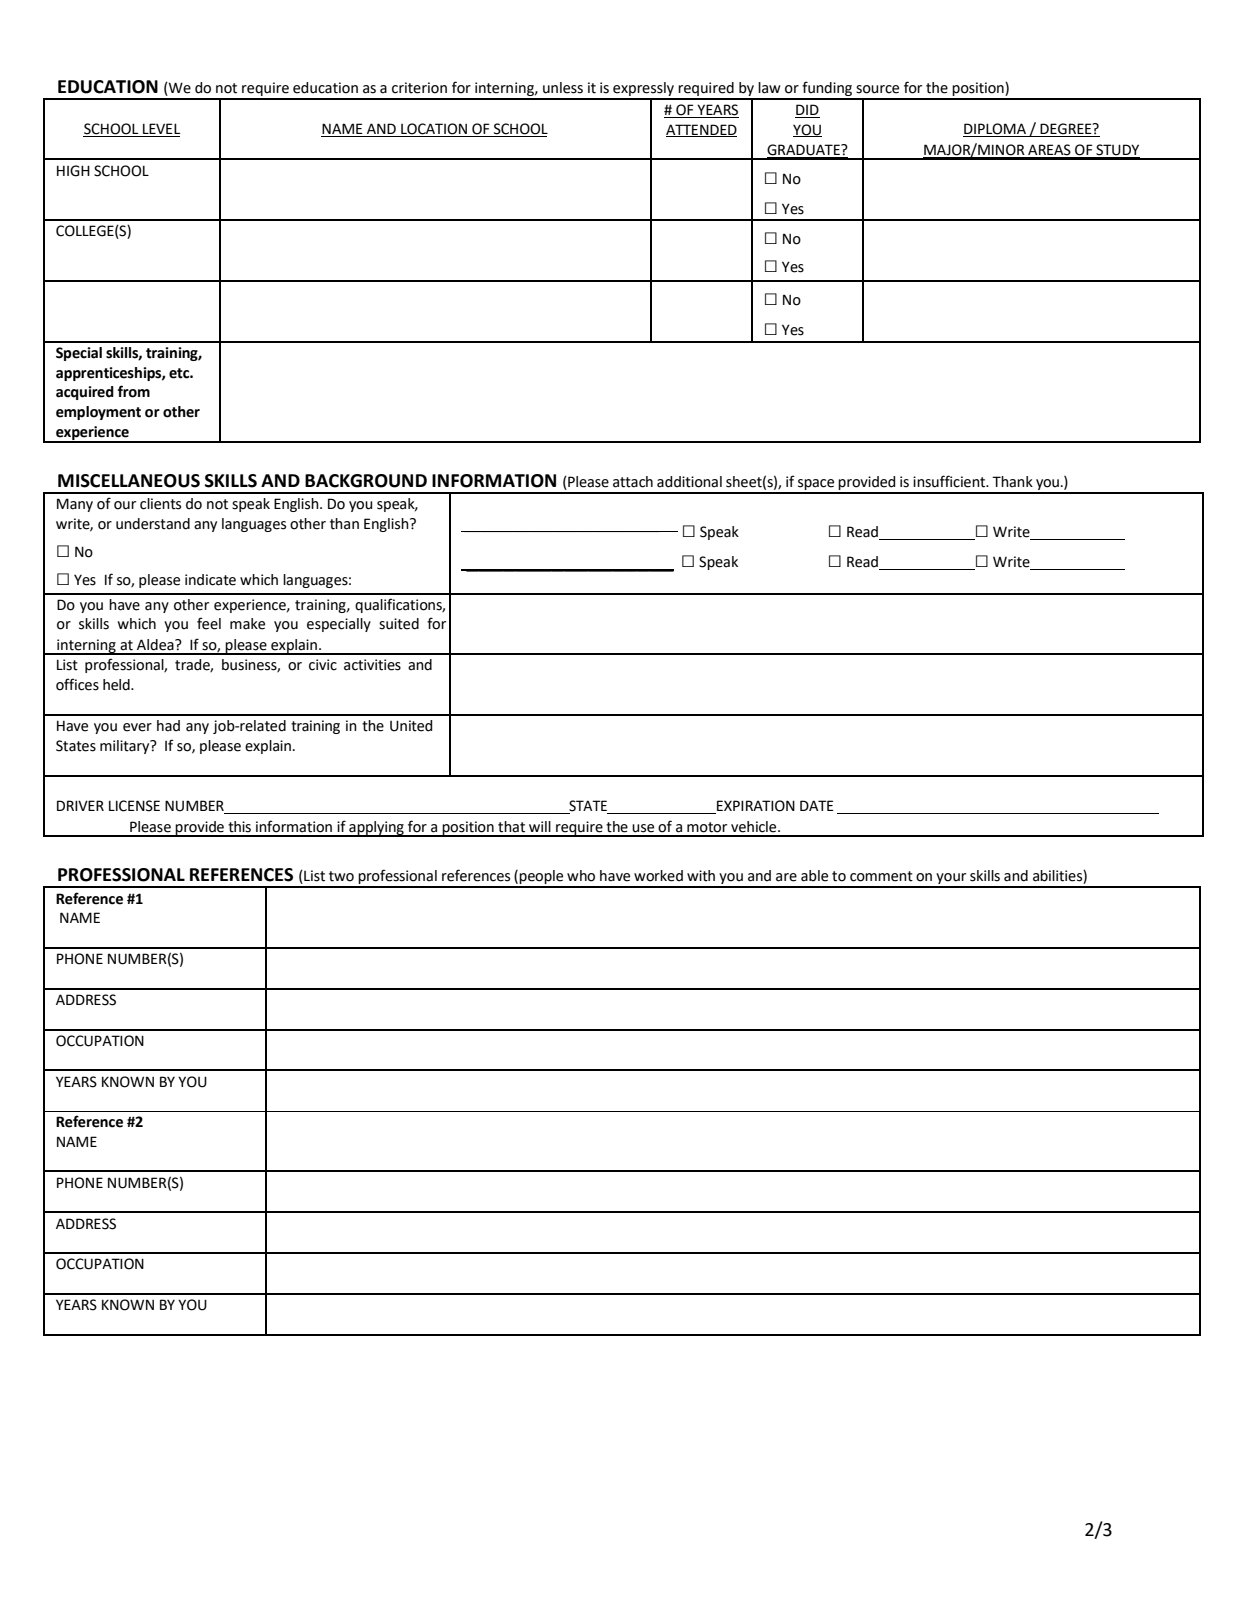 The width and height of the image is (1247, 1614). Describe the element at coordinates (129, 481) in the image. I see `MISCELLANEOUS` at that location.
